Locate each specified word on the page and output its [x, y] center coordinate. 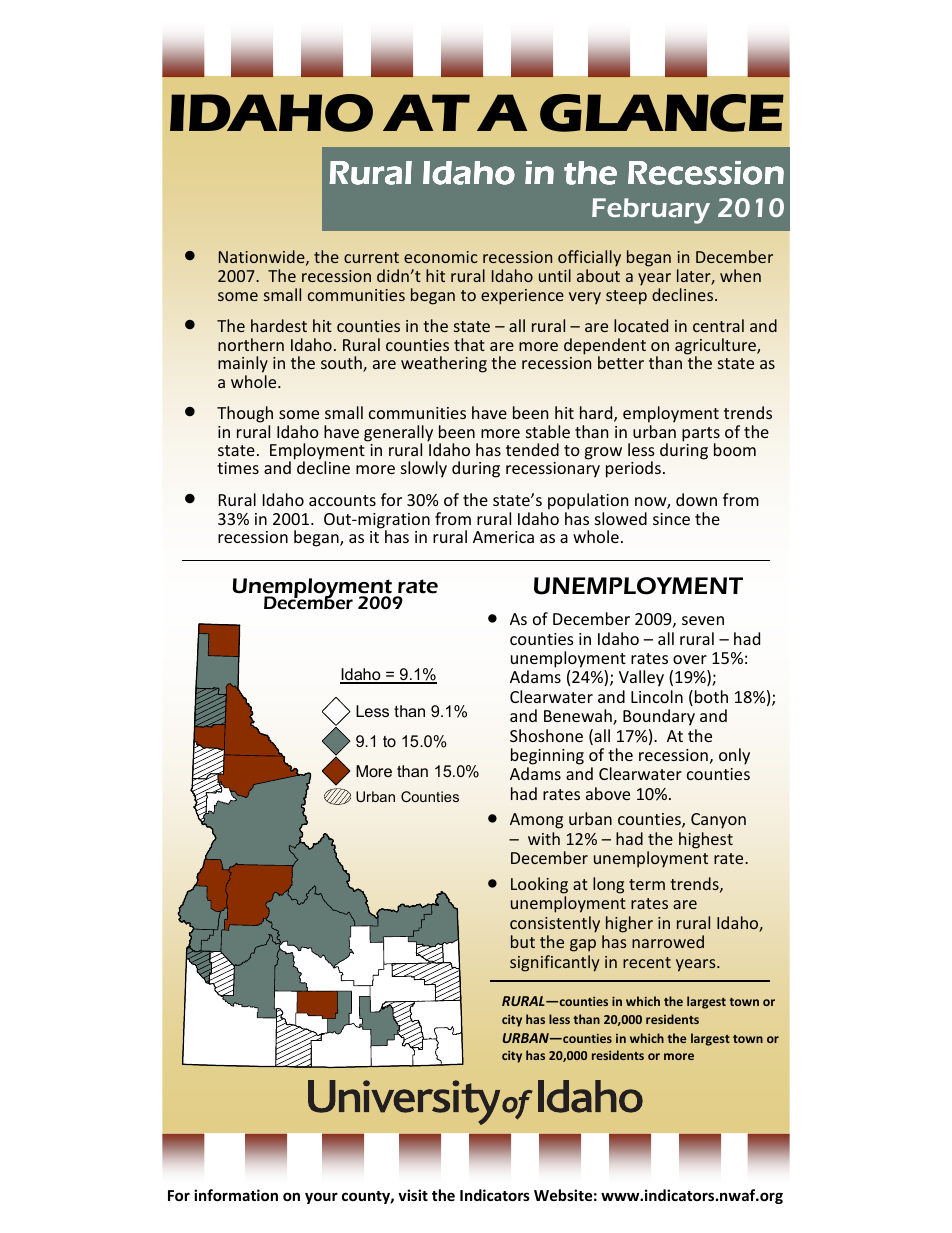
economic [441, 257]
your [321, 1198]
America [503, 537]
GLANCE [662, 113]
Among [536, 821]
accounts [342, 500]
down [696, 499]
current [371, 257]
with [544, 838]
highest [706, 840]
